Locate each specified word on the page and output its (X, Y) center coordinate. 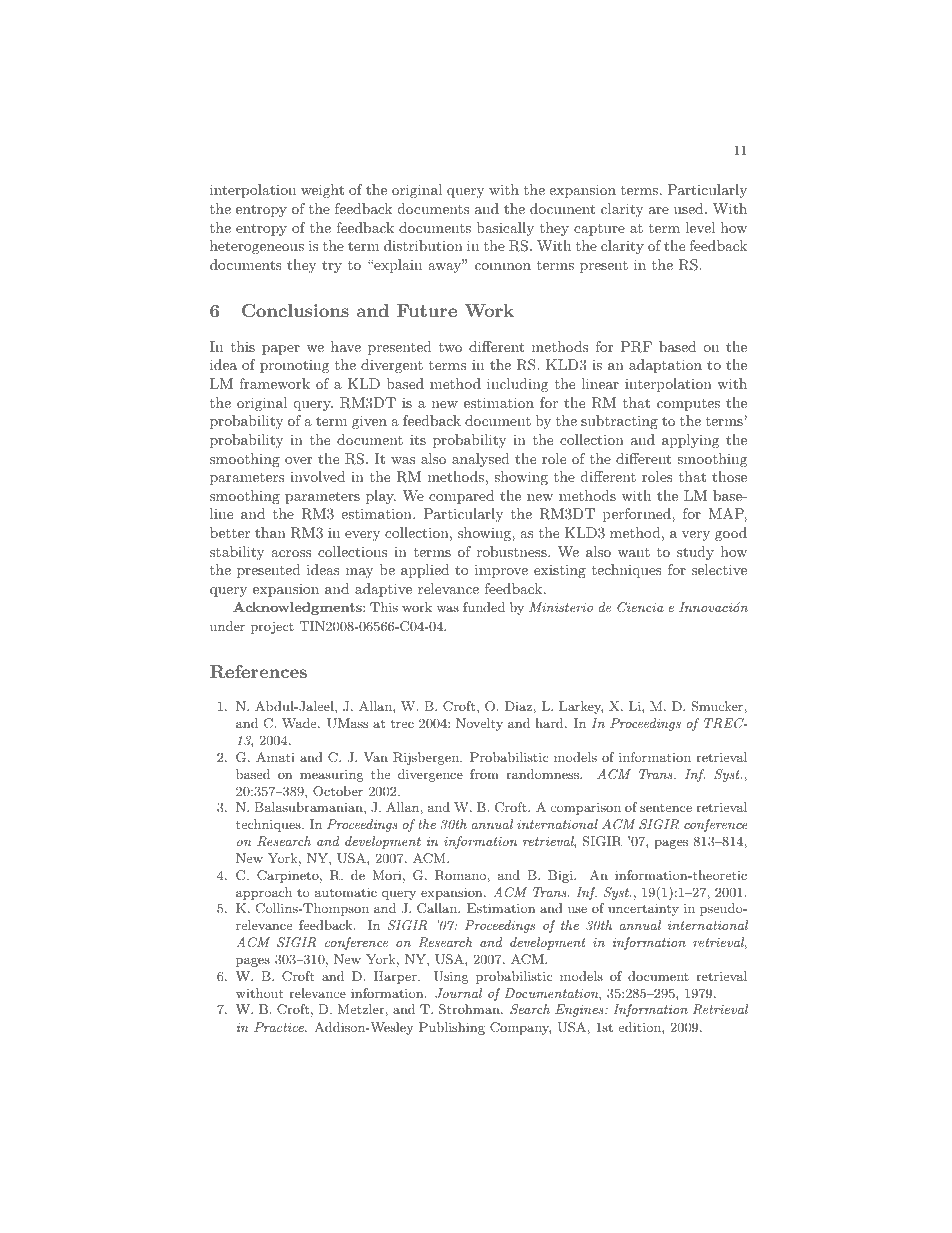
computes (688, 404)
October (338, 791)
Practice (280, 1027)
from (484, 774)
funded (484, 607)
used (688, 208)
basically (505, 229)
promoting (294, 366)
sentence (666, 808)
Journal (458, 993)
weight (322, 191)
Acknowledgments (298, 608)
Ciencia (640, 607)
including (517, 385)
